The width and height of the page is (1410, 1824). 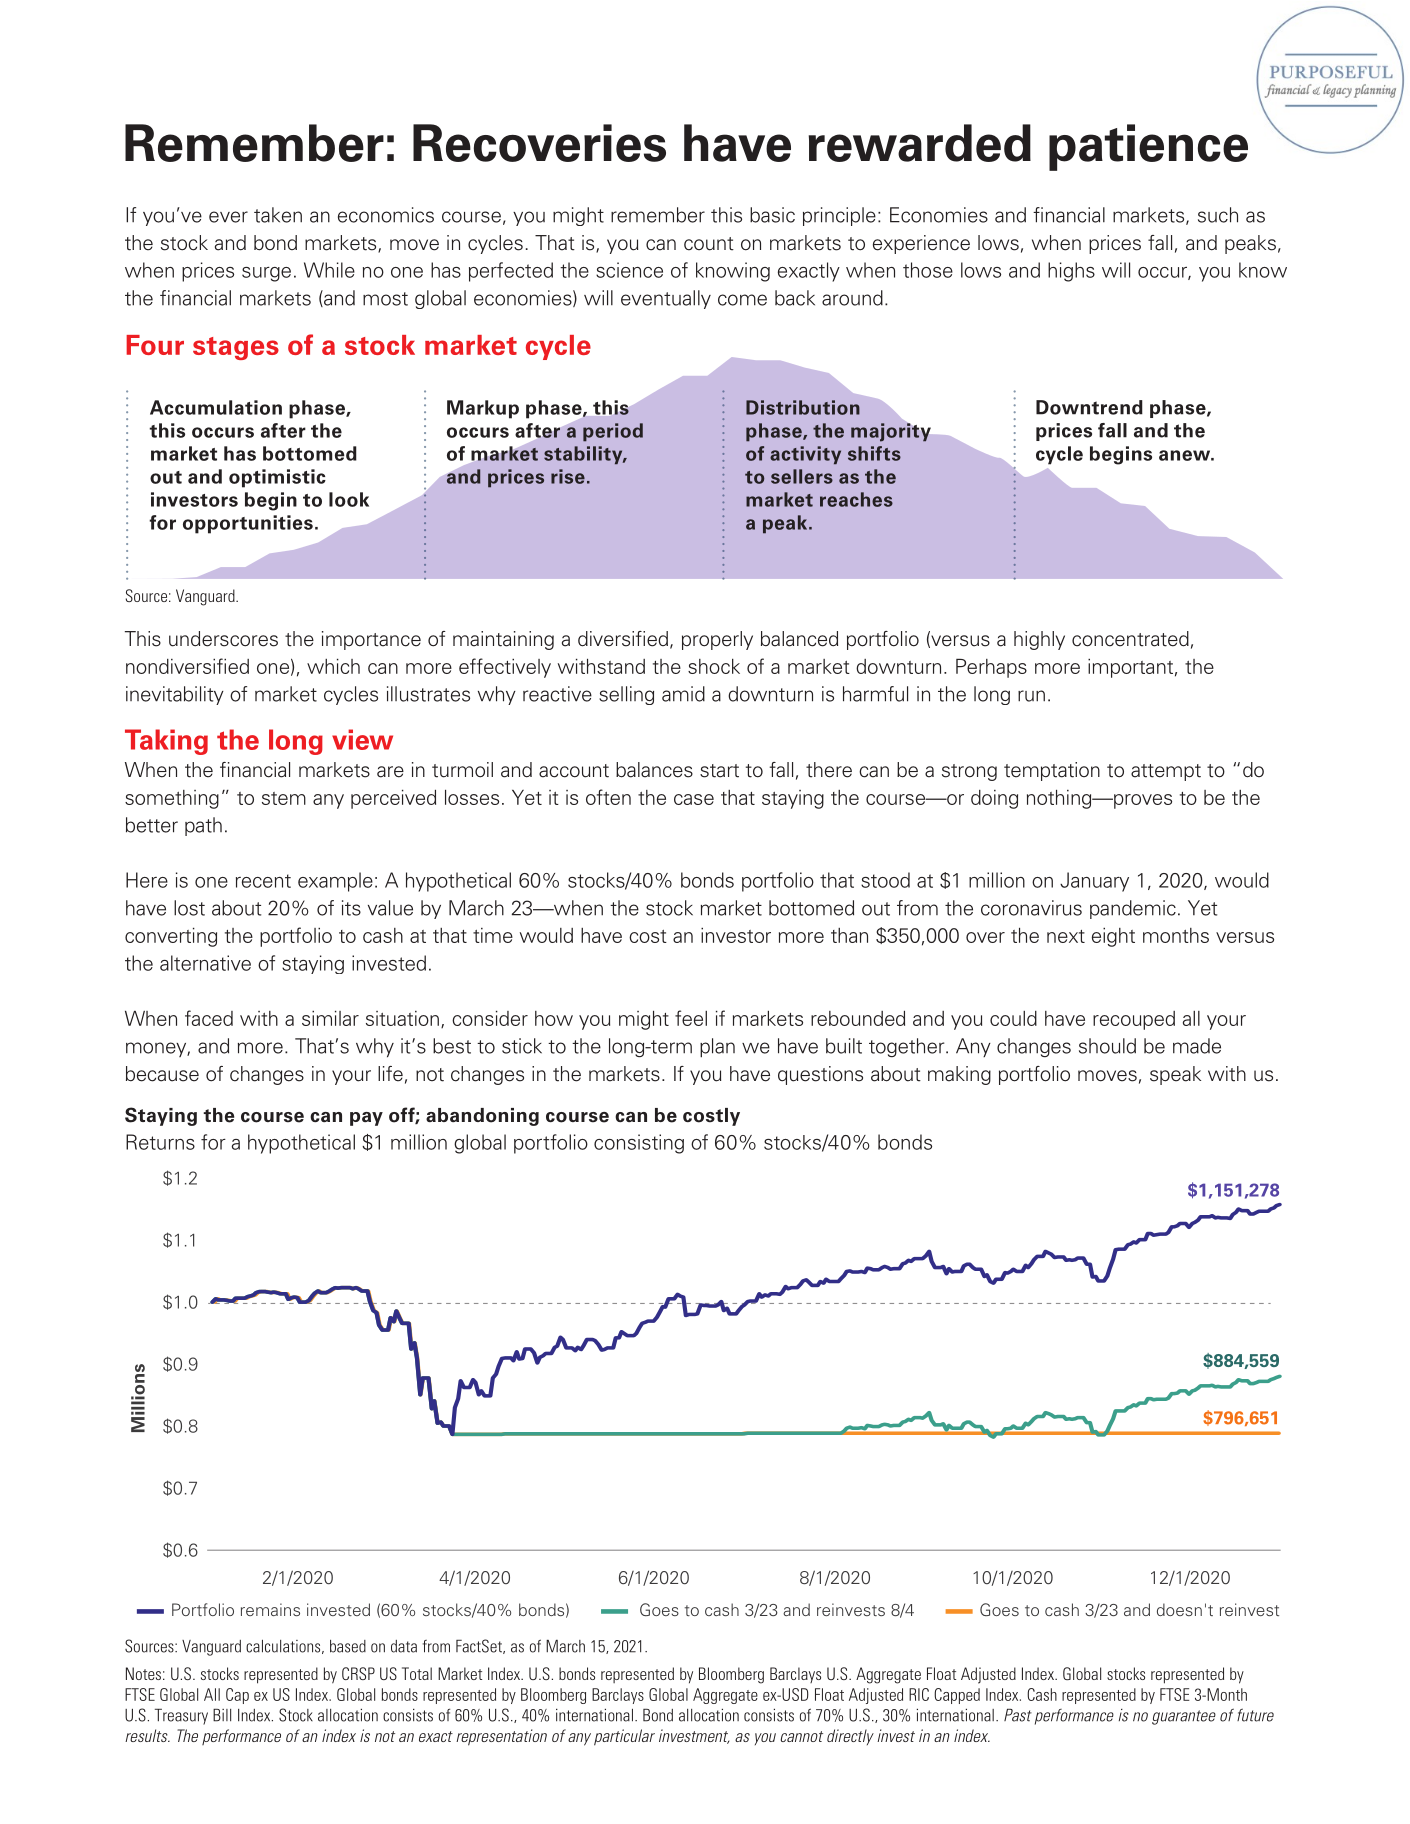 I want to click on basic, so click(x=772, y=215).
